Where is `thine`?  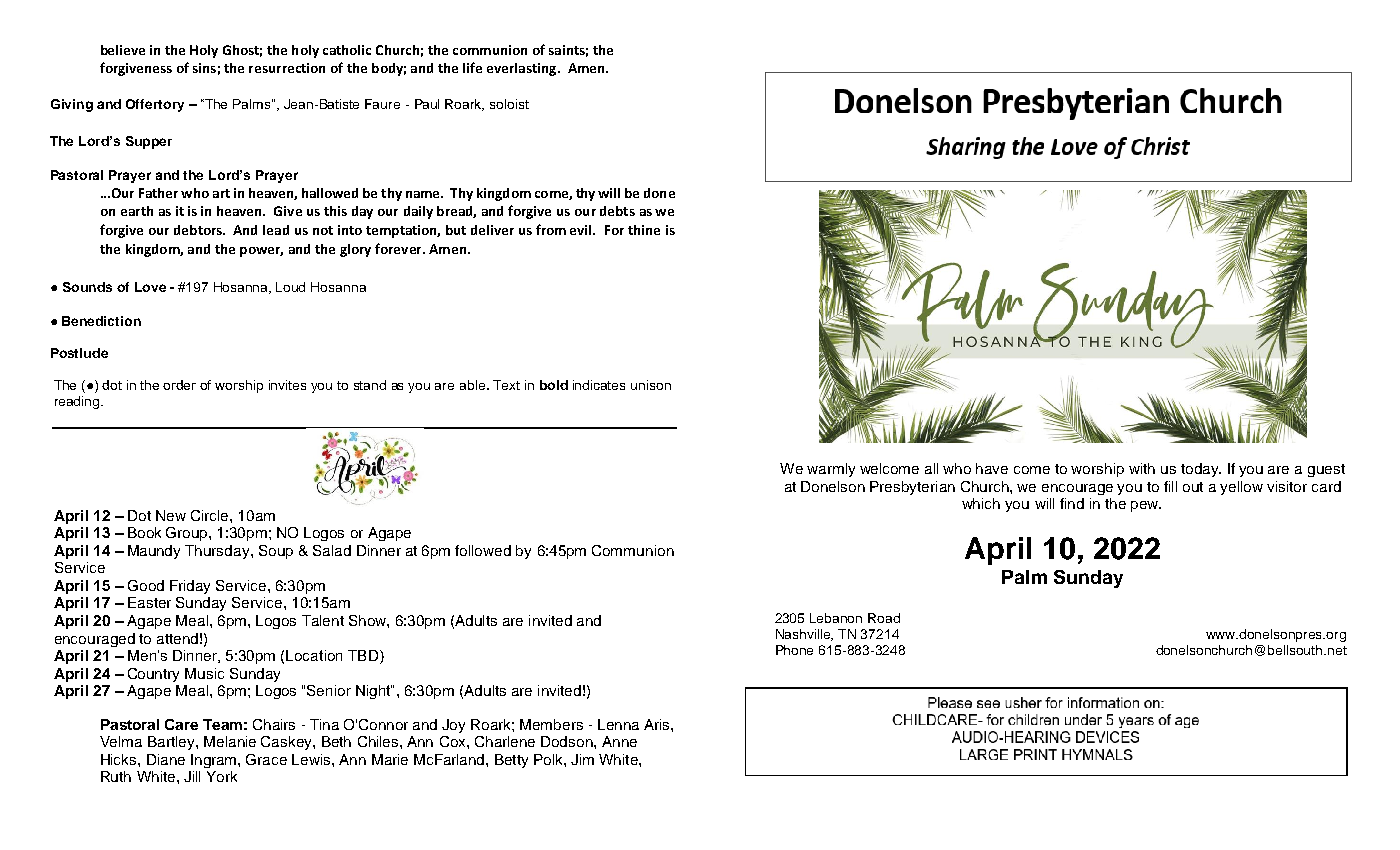 thine is located at coordinates (644, 230).
